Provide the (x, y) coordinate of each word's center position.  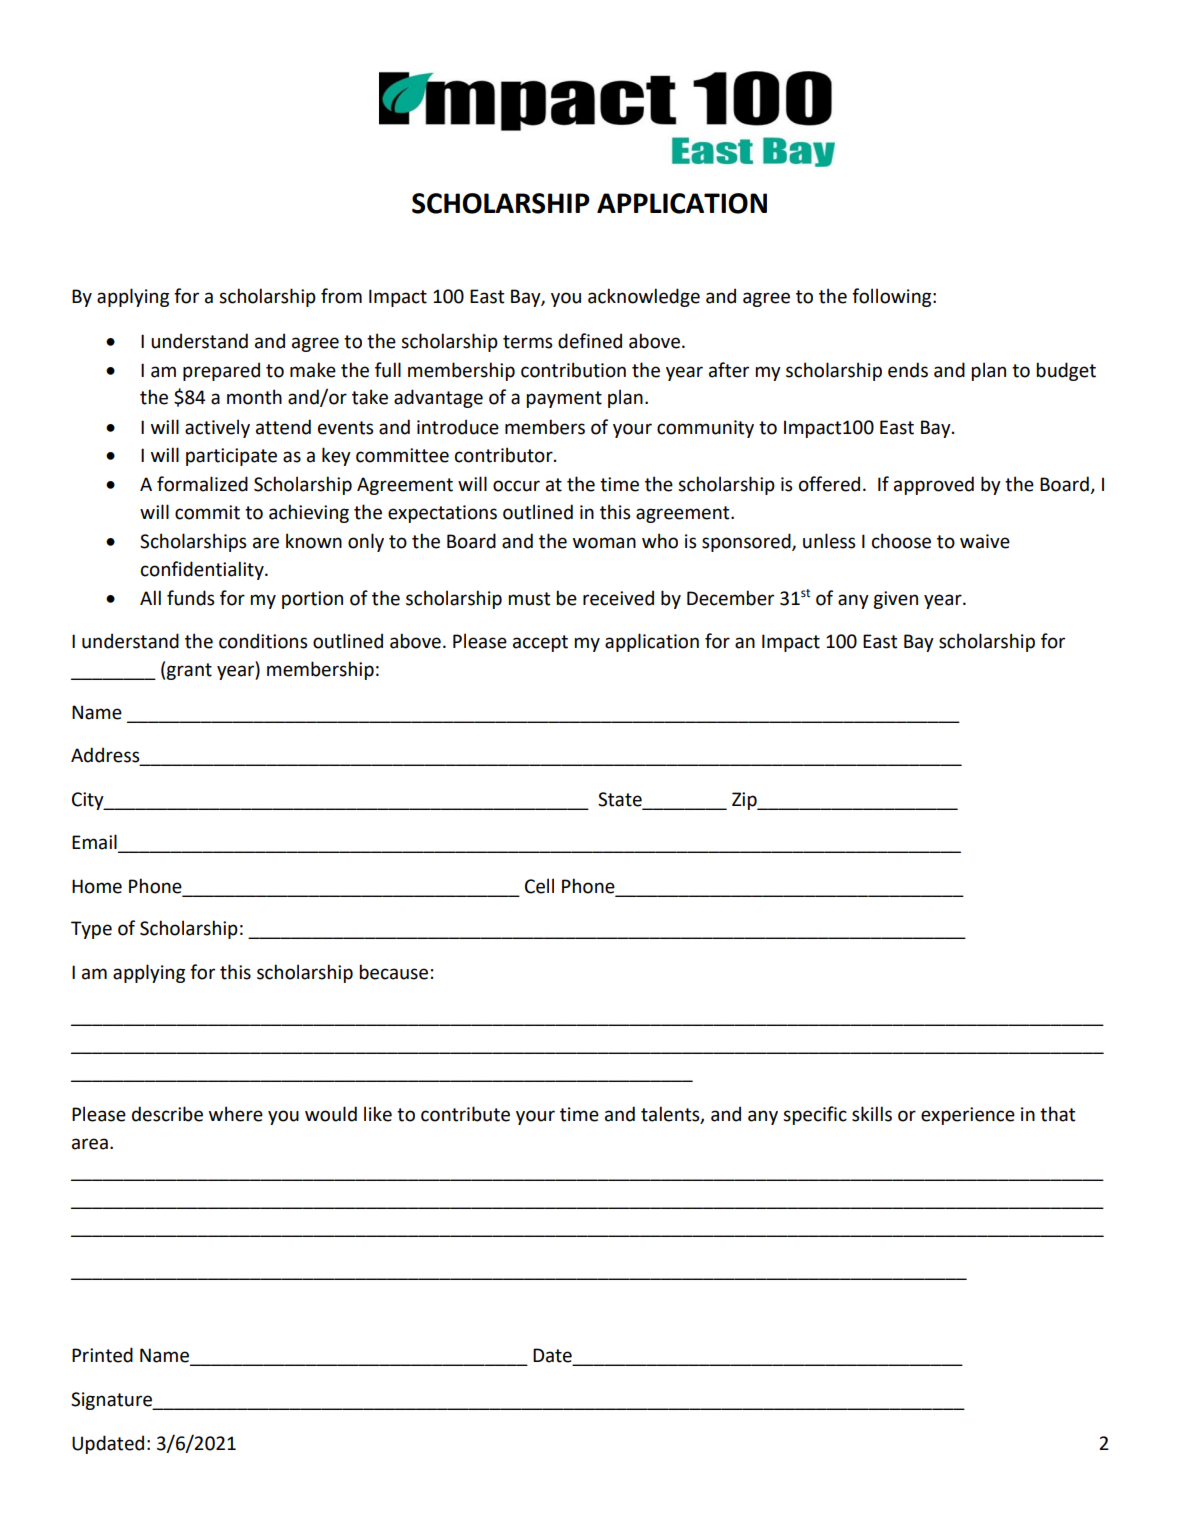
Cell (539, 886)
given (895, 600)
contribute (465, 1114)
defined (590, 341)
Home (97, 886)
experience (968, 1116)
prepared (221, 371)
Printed (102, 1355)
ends (908, 370)
